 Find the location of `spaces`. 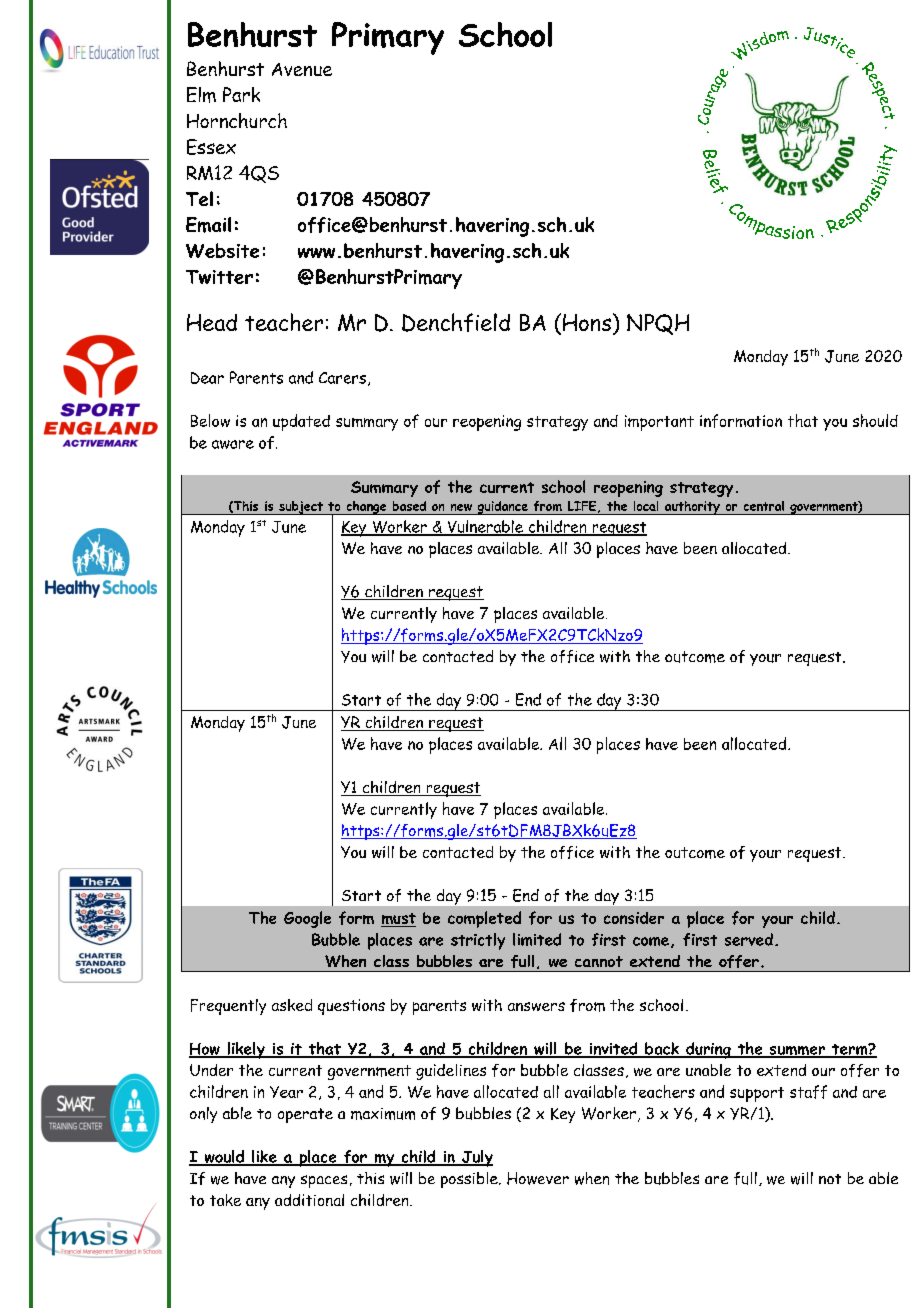

spaces is located at coordinates (324, 1181).
